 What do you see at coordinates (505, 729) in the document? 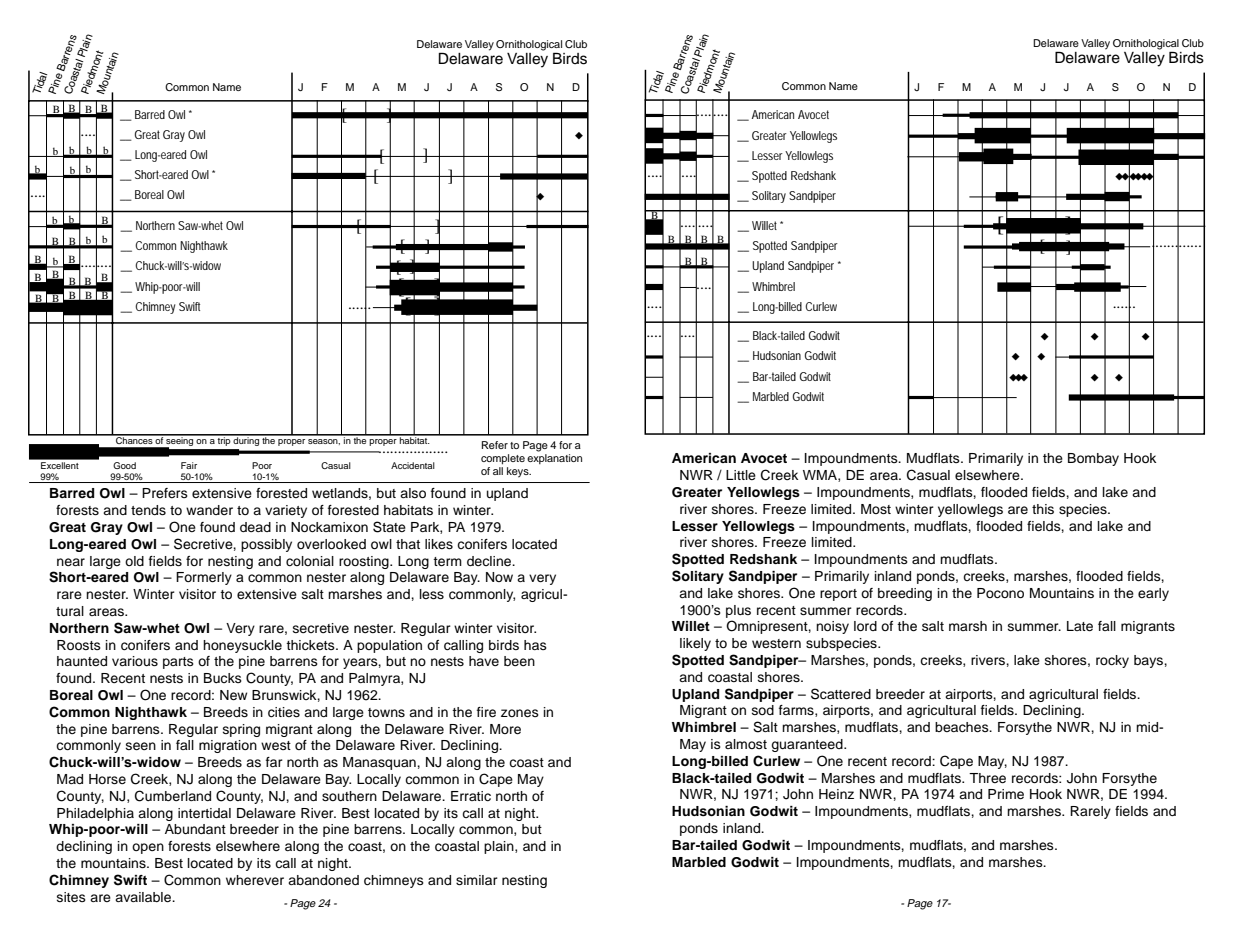
I see `More` at bounding box center [505, 729].
